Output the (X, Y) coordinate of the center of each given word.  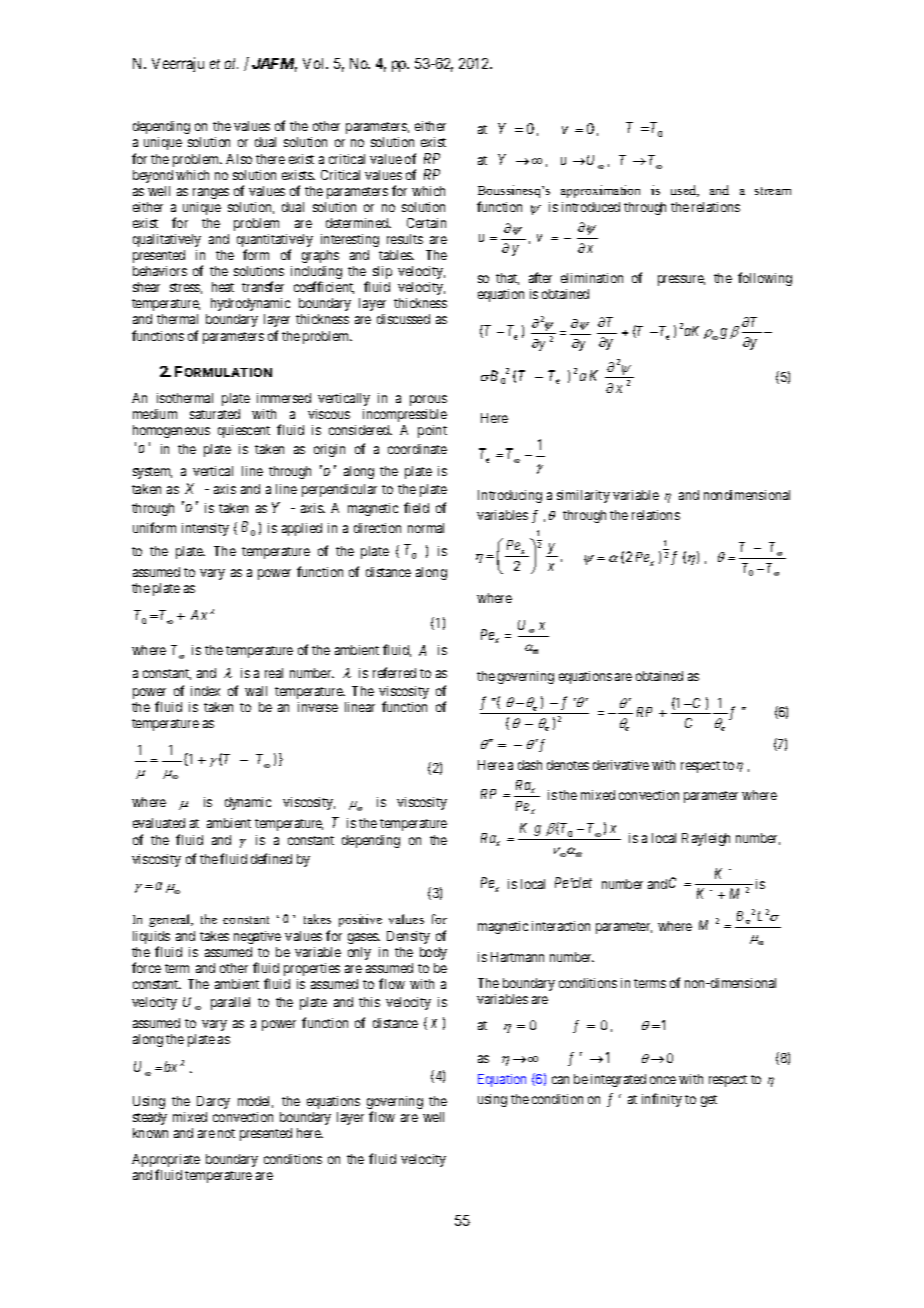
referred (394, 672)
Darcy (213, 1102)
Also (239, 159)
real (274, 673)
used (685, 191)
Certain (426, 223)
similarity (583, 496)
